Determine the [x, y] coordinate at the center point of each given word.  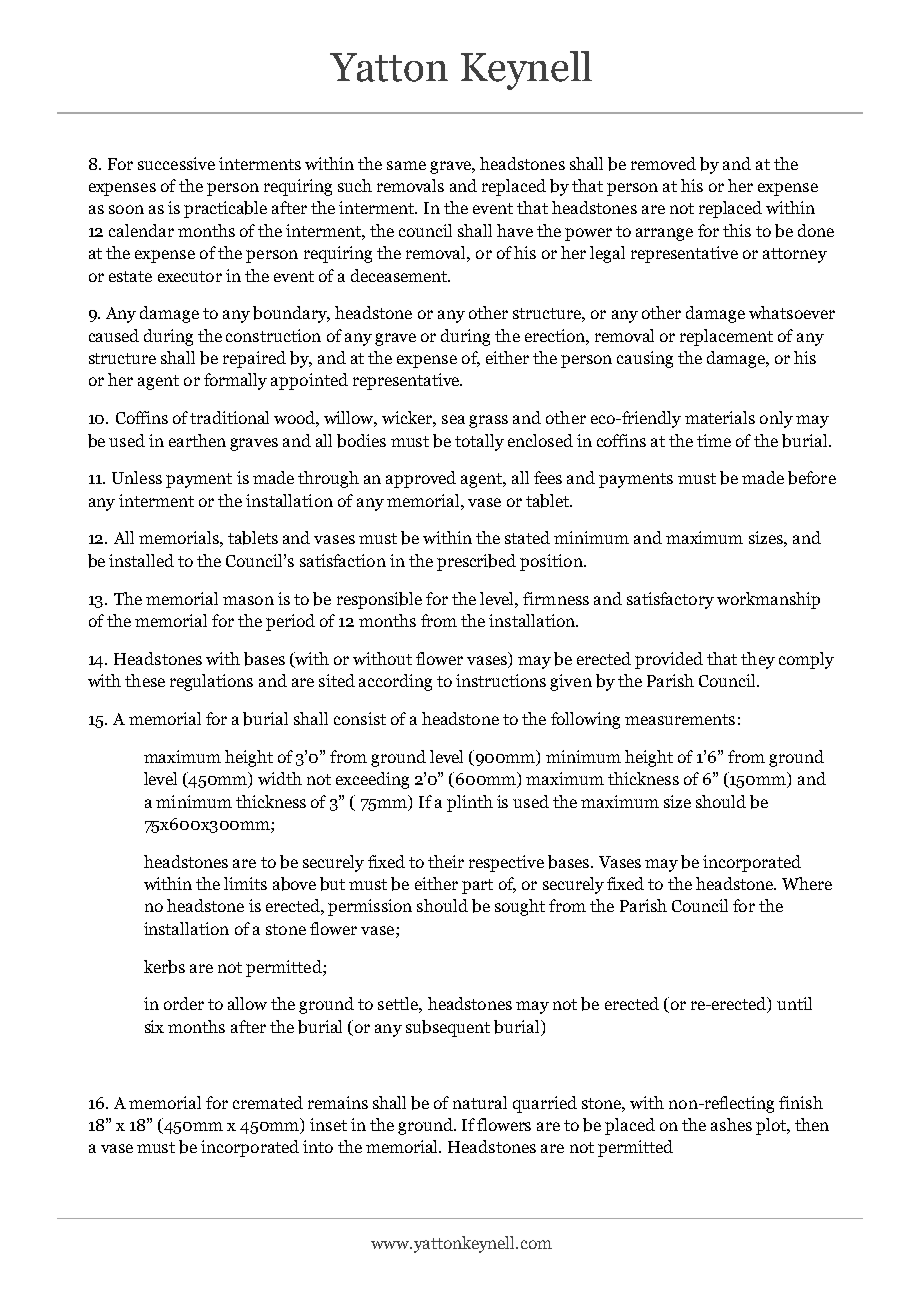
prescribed [476, 562]
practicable [225, 209]
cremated [268, 1102]
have [515, 230]
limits [245, 883]
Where [807, 883]
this [737, 230]
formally [235, 381]
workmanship [768, 600]
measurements [680, 719]
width [280, 778]
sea [453, 419]
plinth [470, 803]
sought [520, 907]
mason [248, 600]
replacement [726, 337]
